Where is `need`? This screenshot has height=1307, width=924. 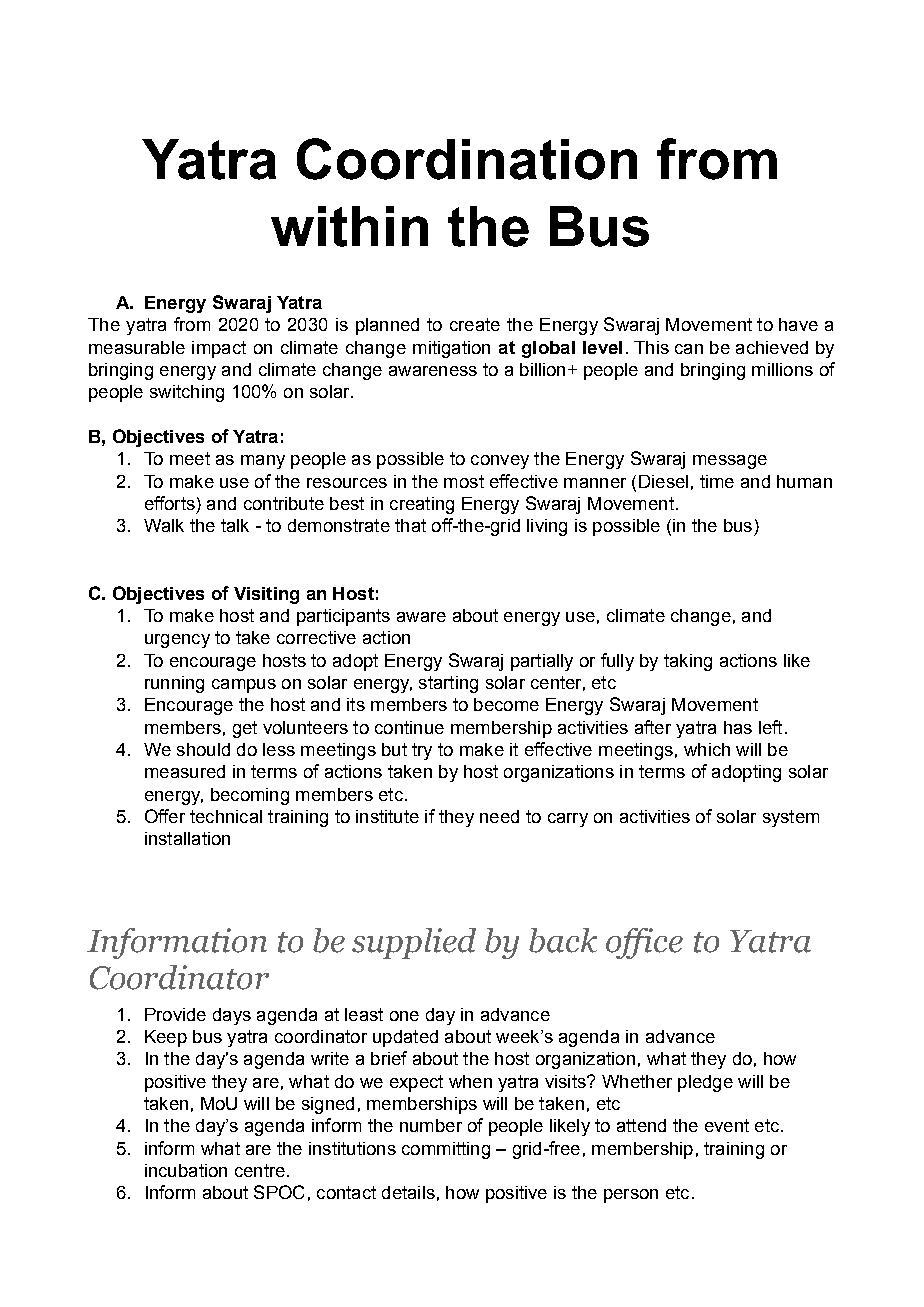
need is located at coordinates (499, 816).
